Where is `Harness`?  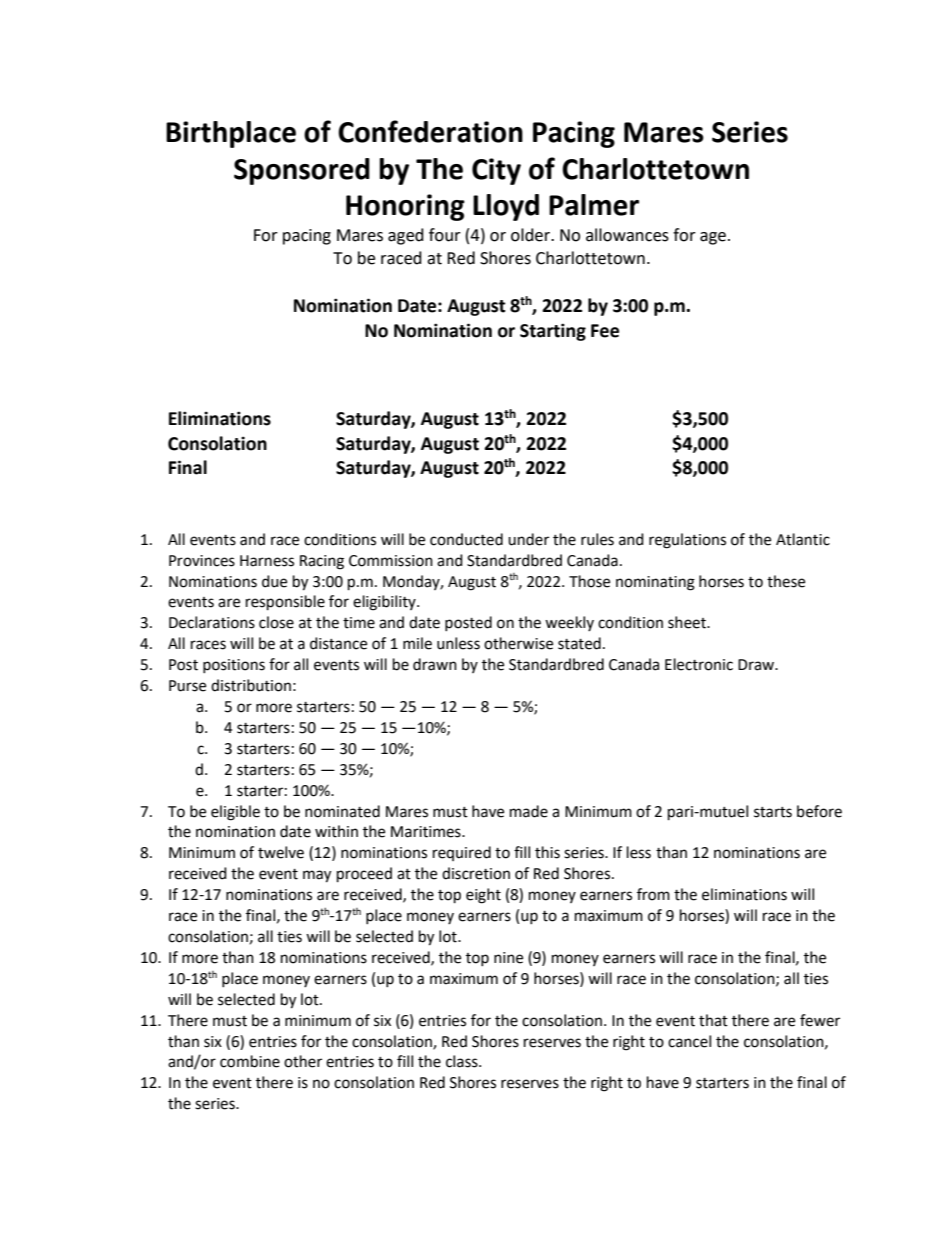 Harness is located at coordinates (267, 561).
